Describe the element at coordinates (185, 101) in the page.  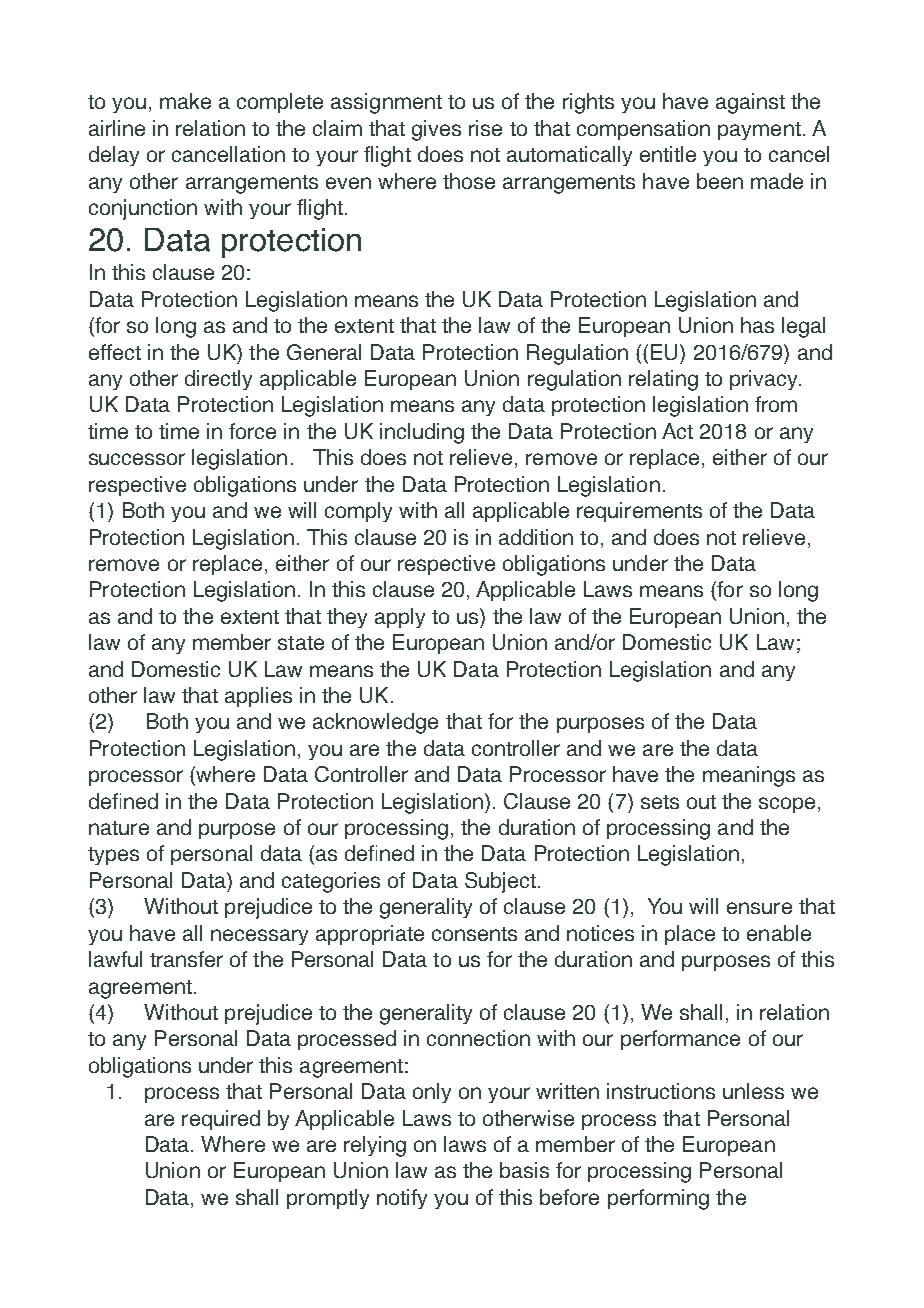
I see `make` at that location.
